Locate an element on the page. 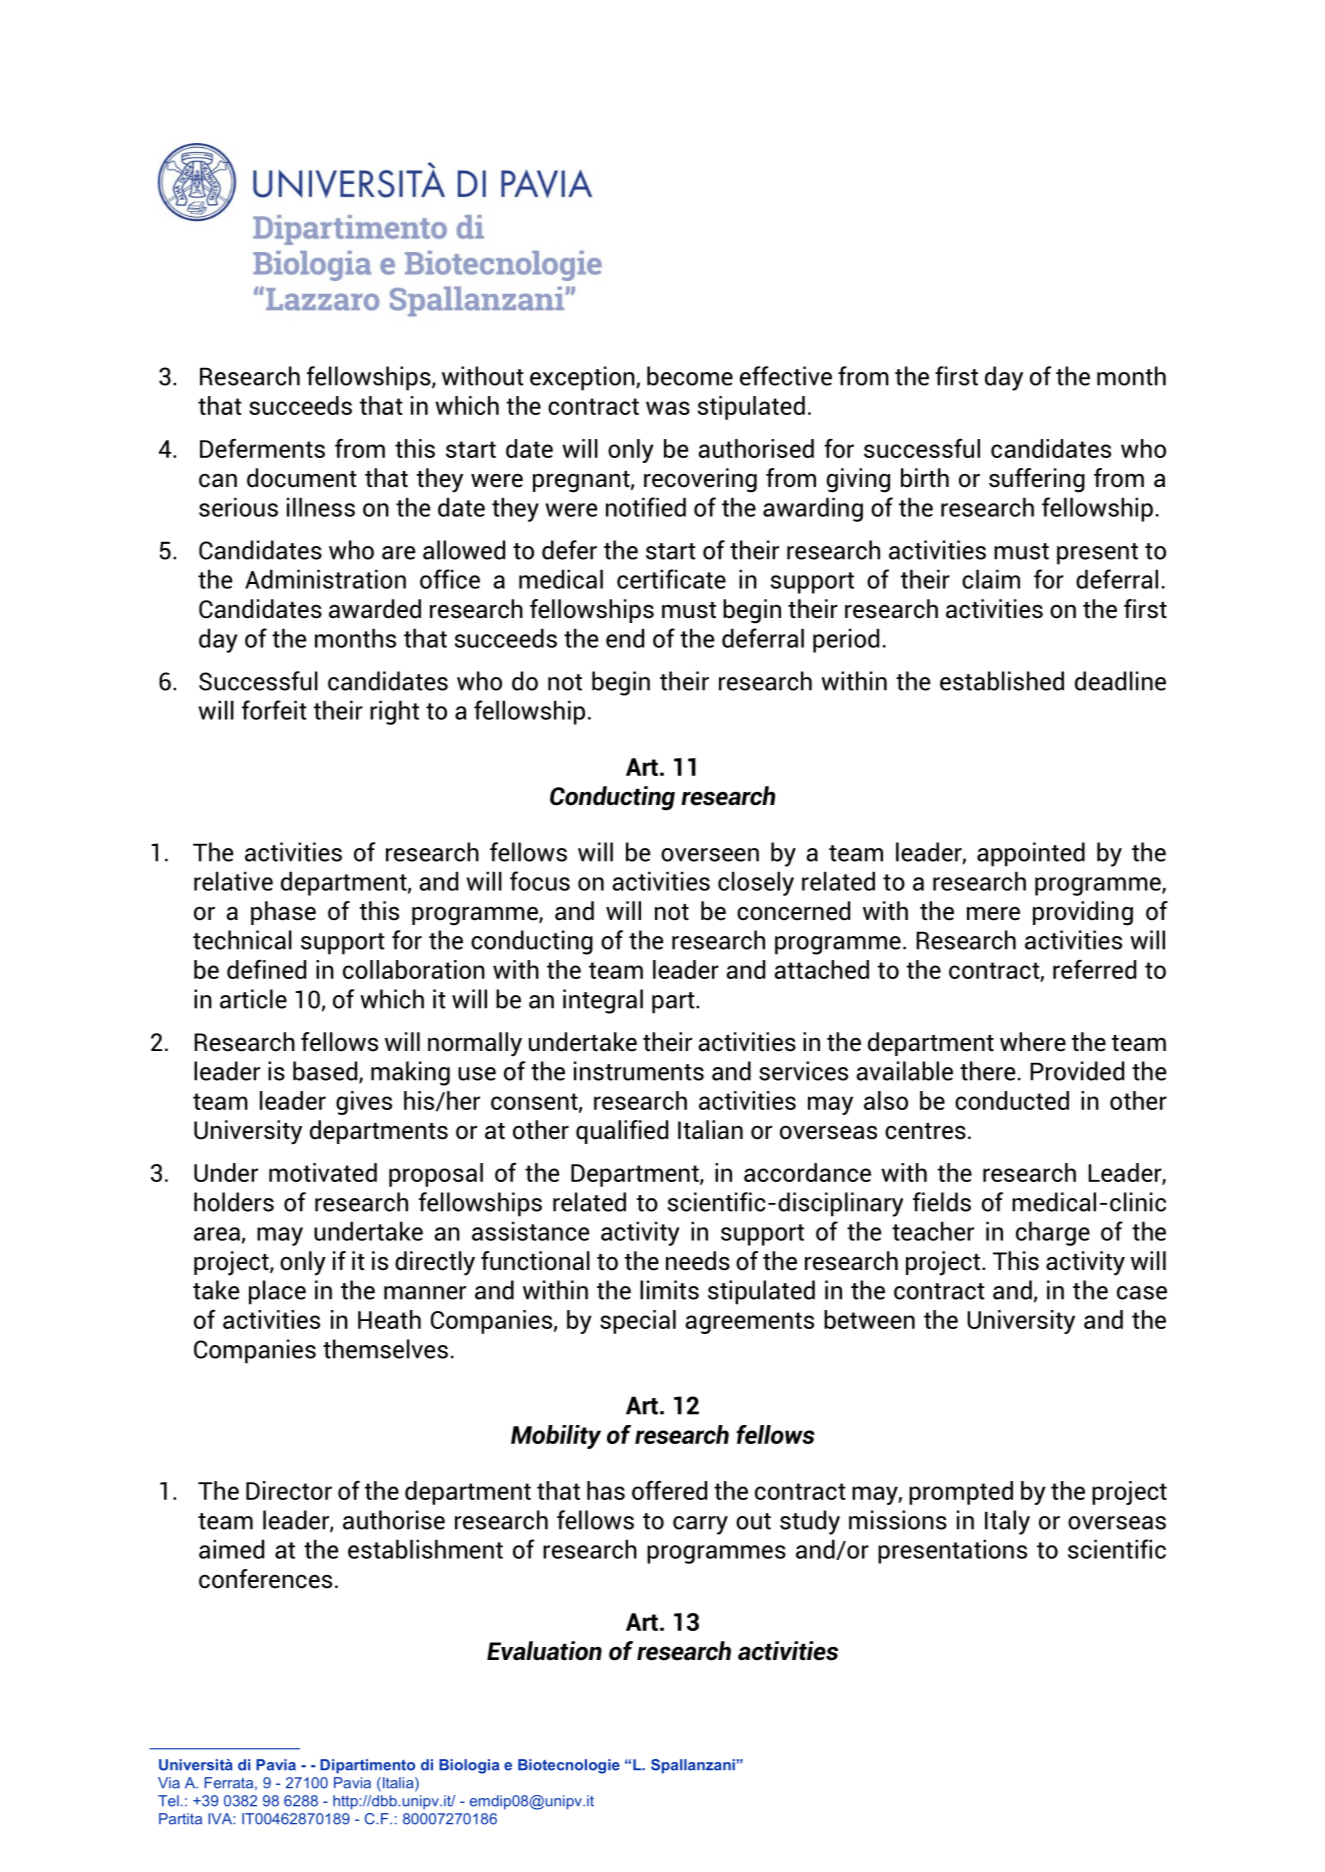 The image size is (1325, 1872). conducted is located at coordinates (1012, 1100).
